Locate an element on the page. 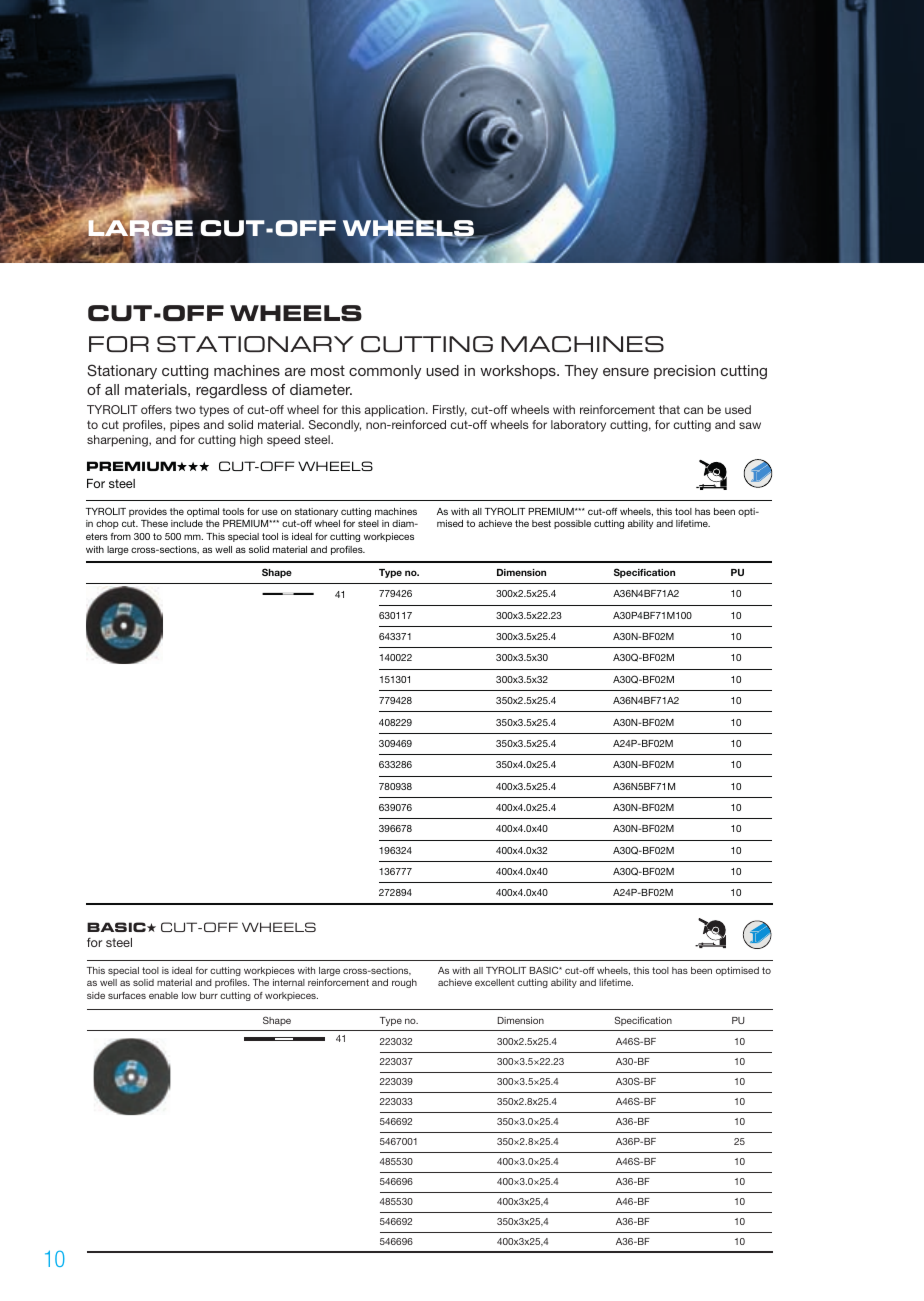 The width and height of the page is (924, 1301). possible is located at coordinates (572, 524).
